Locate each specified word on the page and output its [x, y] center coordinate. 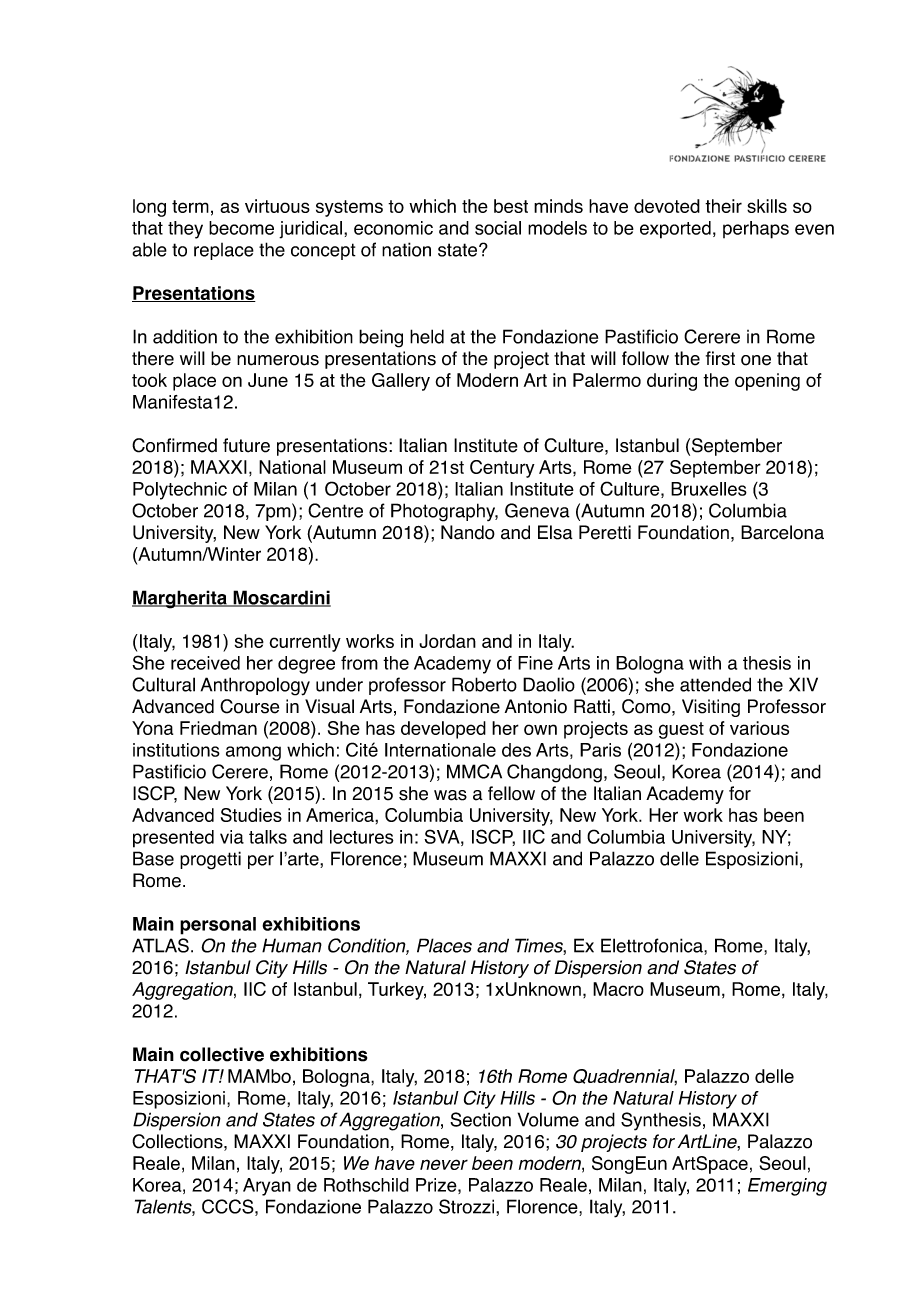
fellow [511, 793]
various [759, 728]
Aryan [267, 1187]
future [246, 445]
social [498, 228]
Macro [618, 989]
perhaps [756, 230]
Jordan [447, 641]
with [705, 663]
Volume [548, 1119]
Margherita [180, 599]
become [241, 228]
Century [502, 469]
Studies [251, 815]
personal [218, 926]
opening [767, 382]
